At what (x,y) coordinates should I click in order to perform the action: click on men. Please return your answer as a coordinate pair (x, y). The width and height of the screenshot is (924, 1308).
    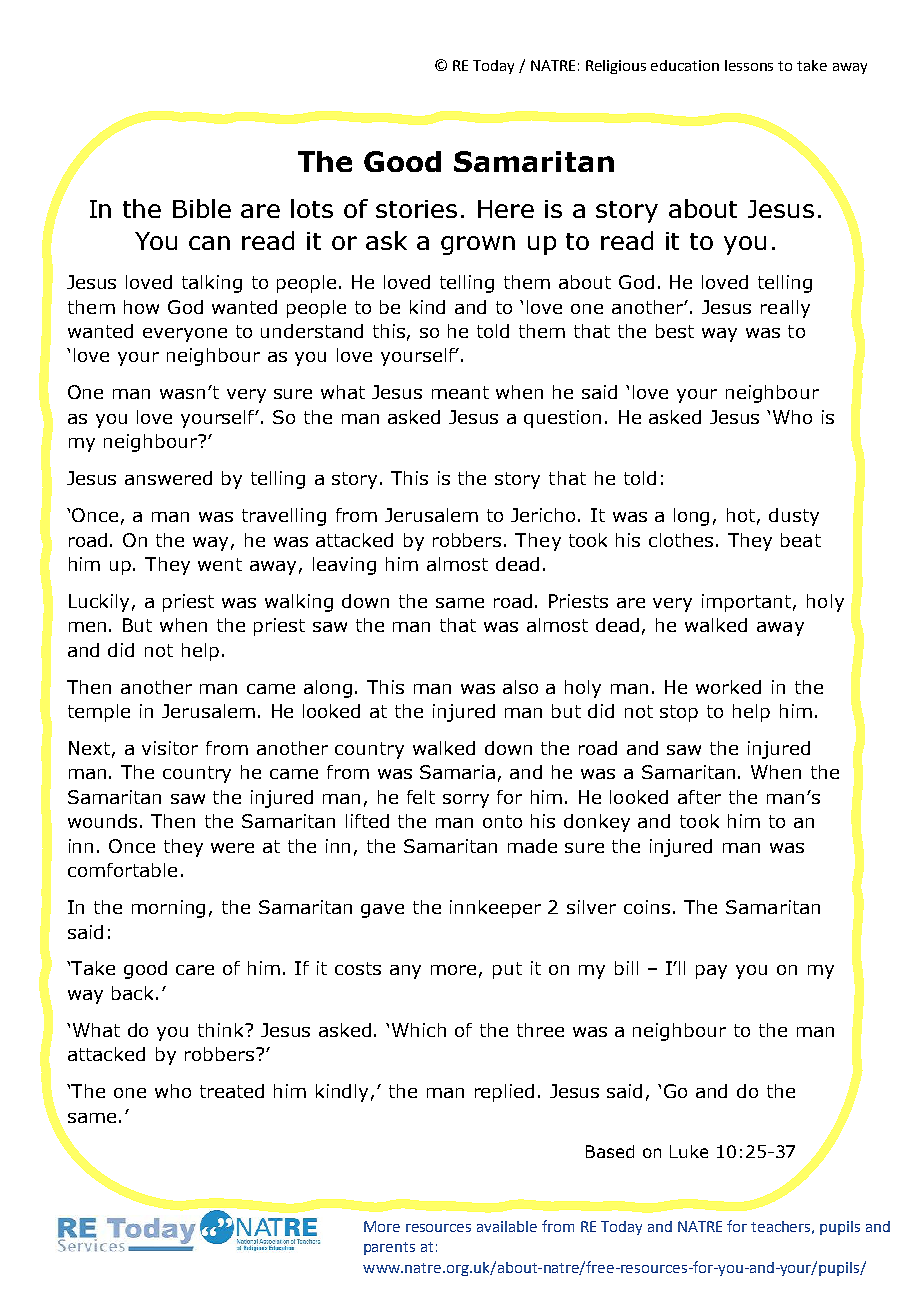
    Looking at the image, I should click on (87, 627).
